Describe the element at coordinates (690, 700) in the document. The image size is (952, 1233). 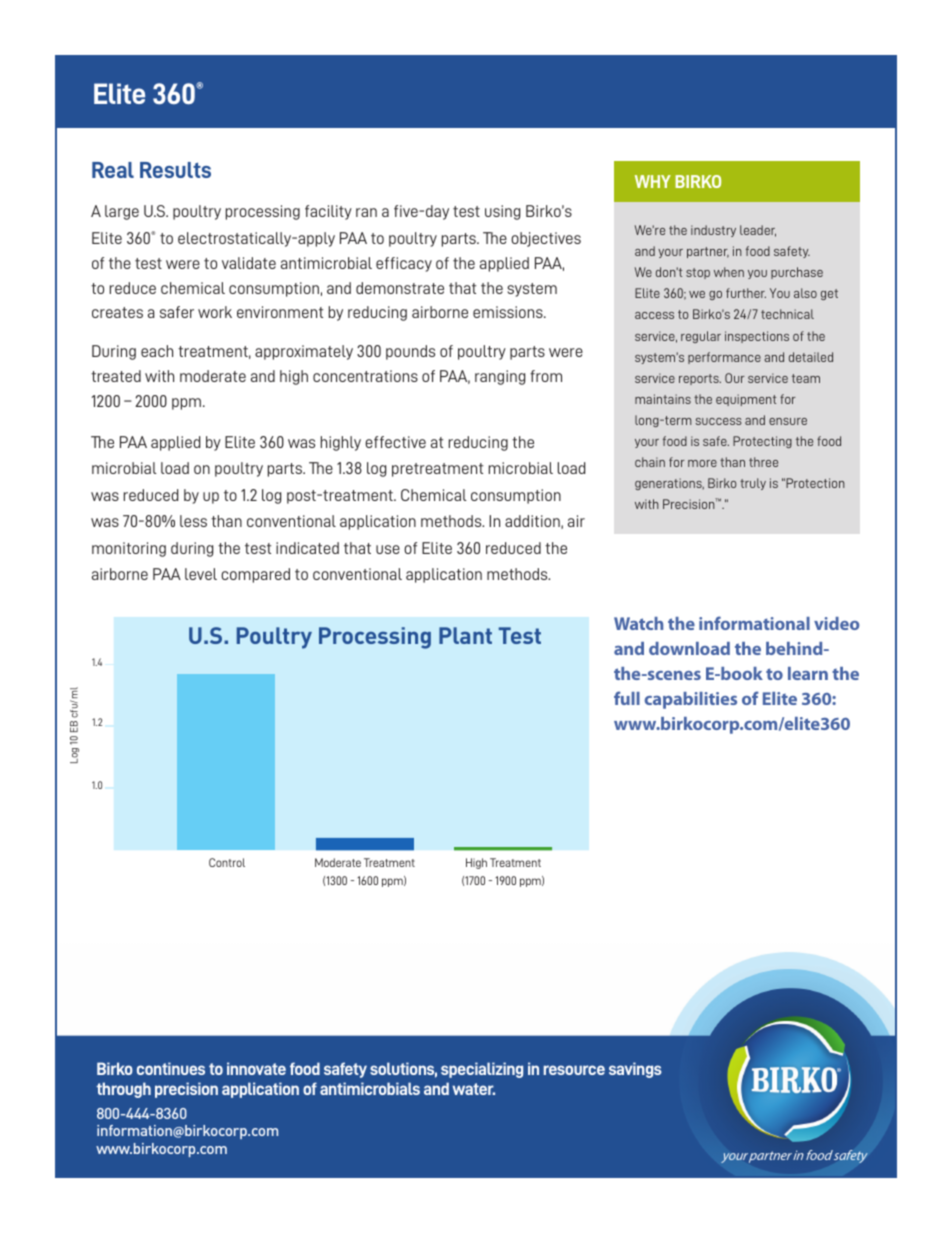
I see `capabilities` at that location.
